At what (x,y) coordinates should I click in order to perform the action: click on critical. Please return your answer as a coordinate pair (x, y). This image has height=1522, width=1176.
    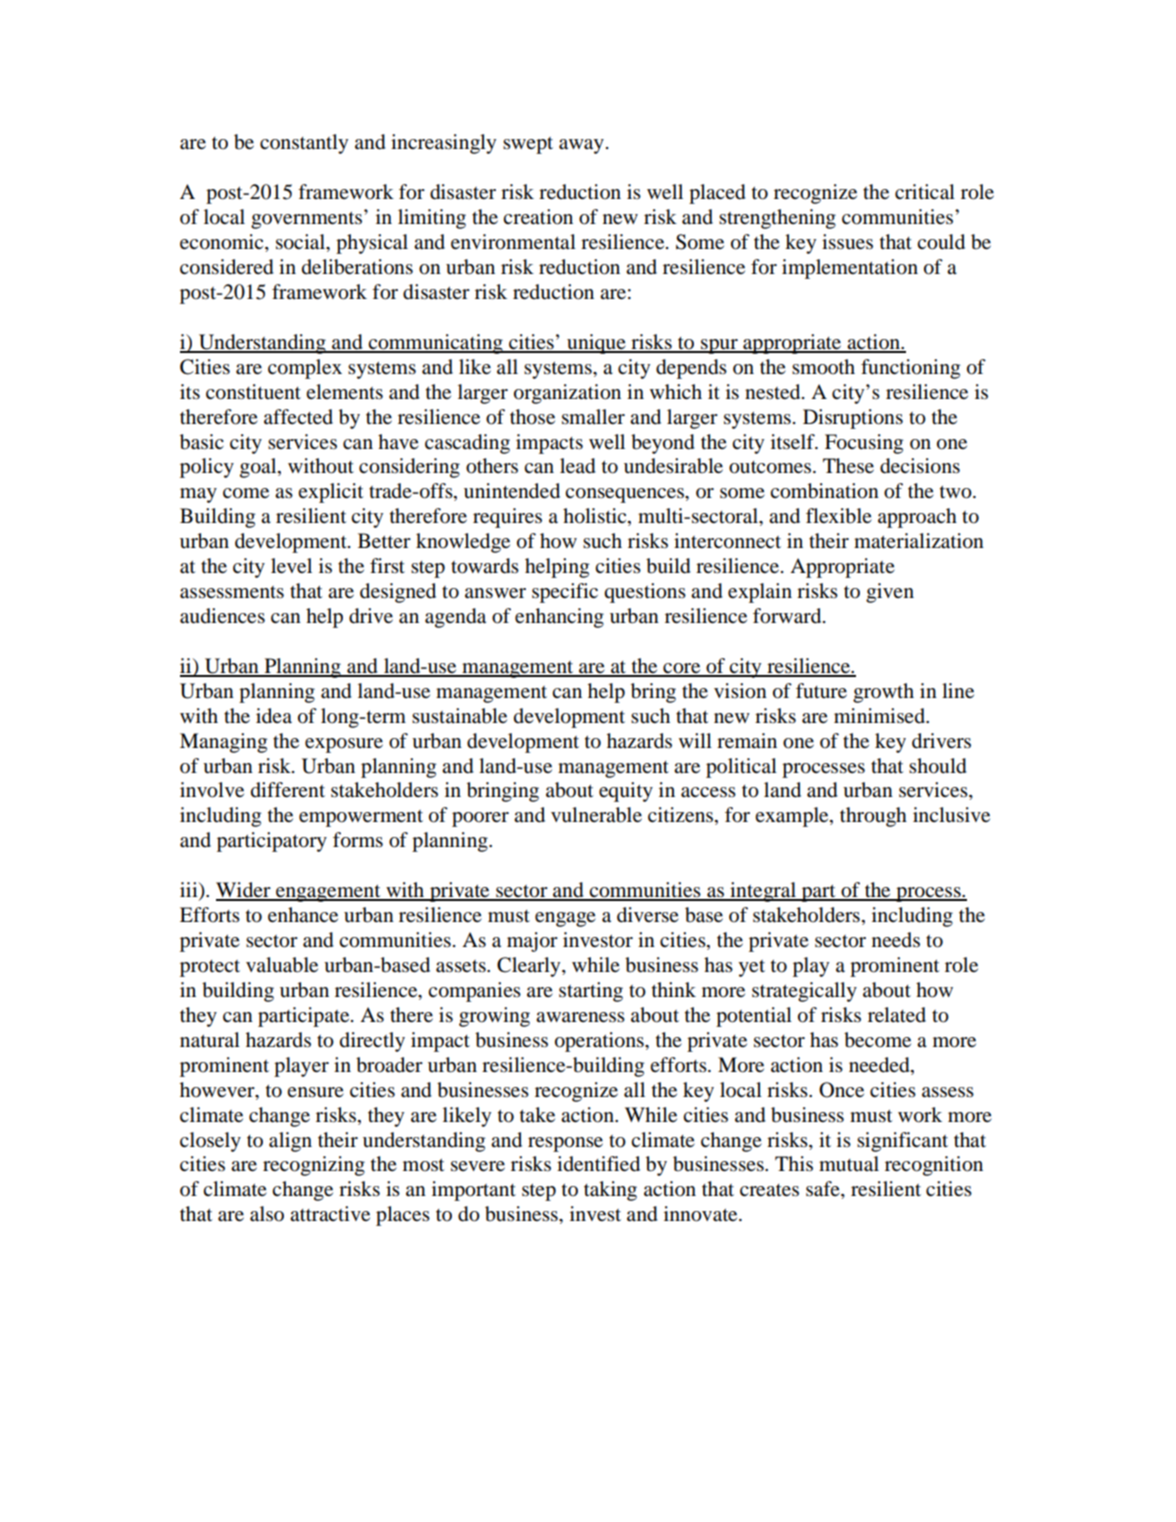
    Looking at the image, I should click on (925, 192).
